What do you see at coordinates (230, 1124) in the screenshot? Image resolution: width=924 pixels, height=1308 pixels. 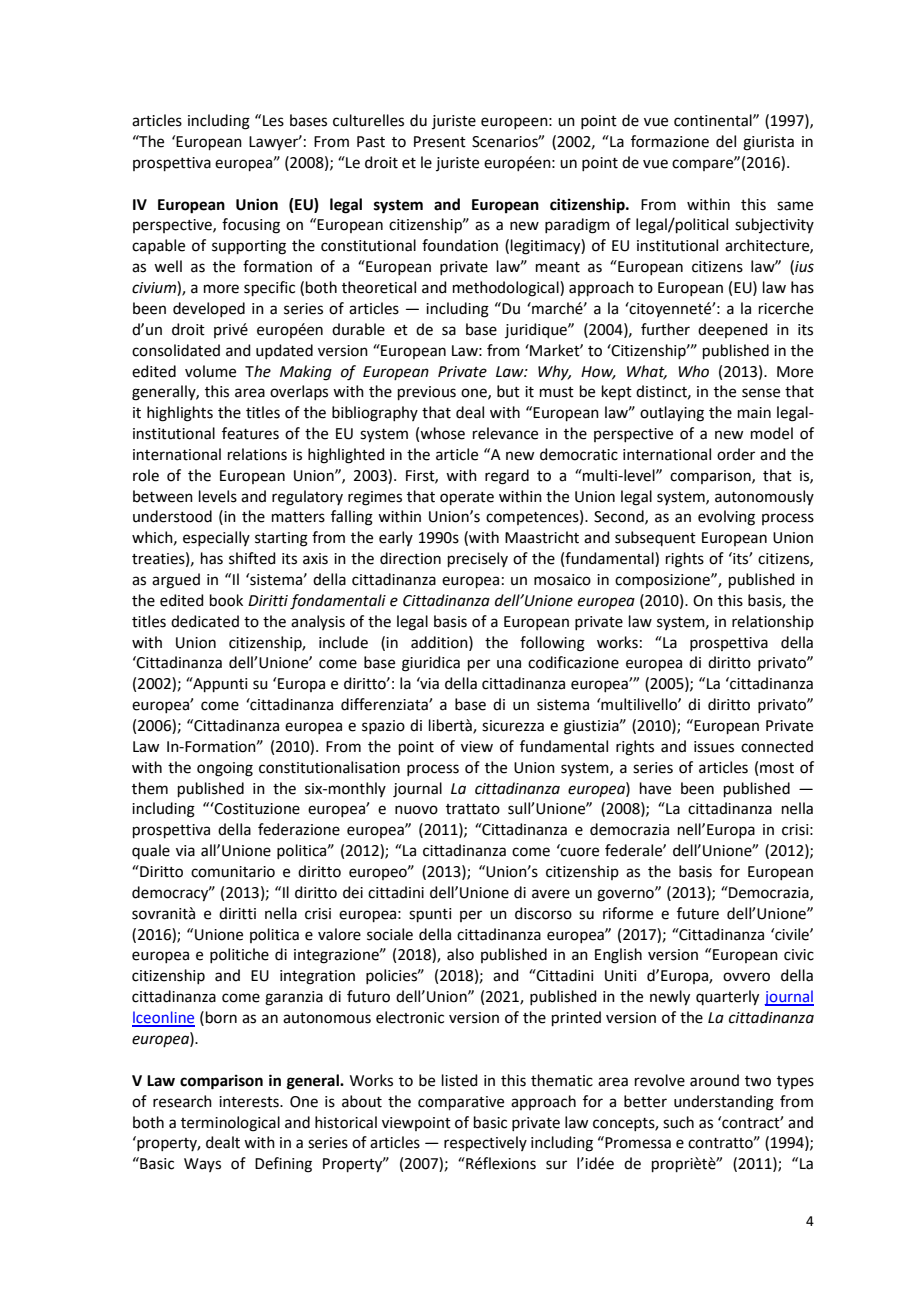 I see `terminological` at bounding box center [230, 1124].
